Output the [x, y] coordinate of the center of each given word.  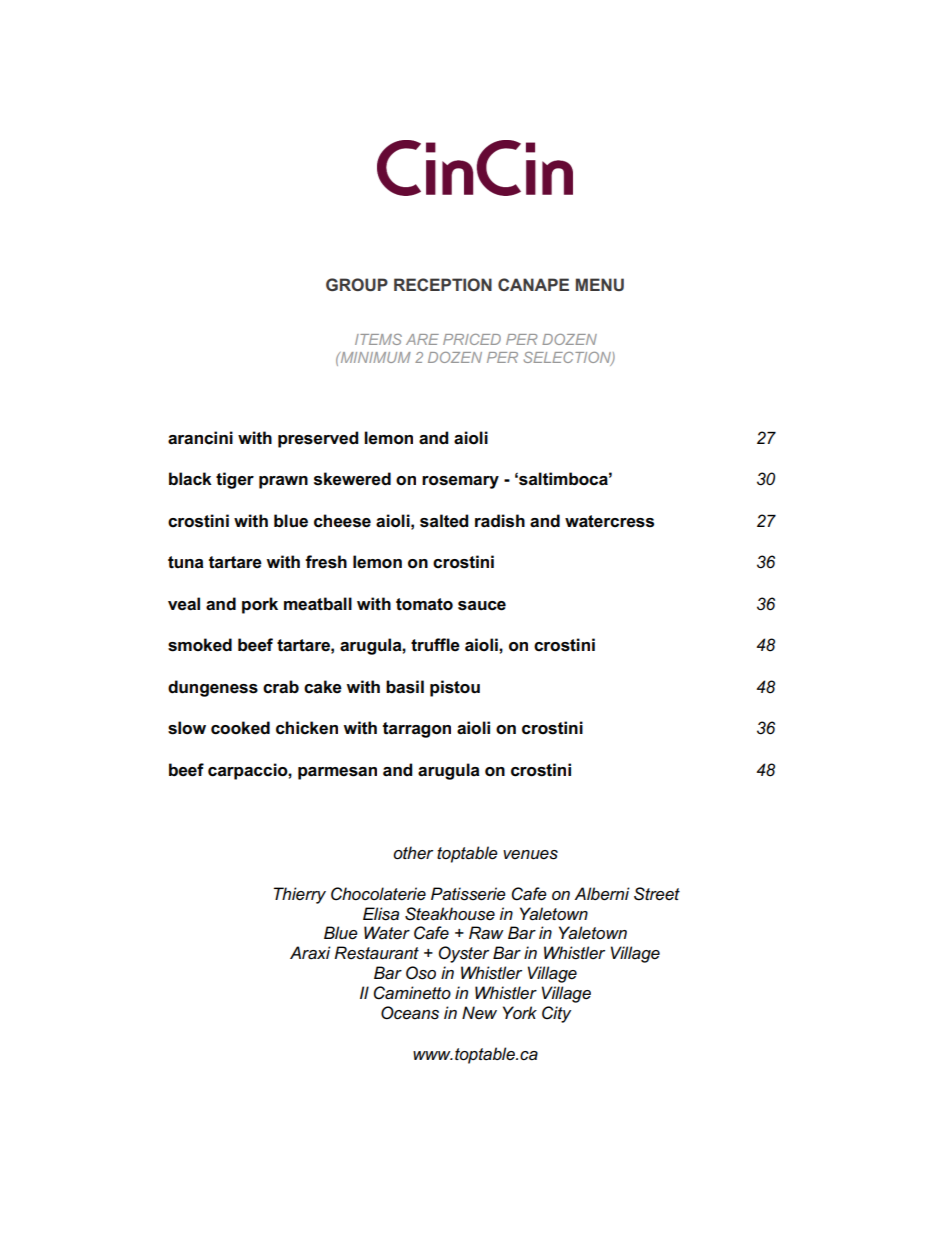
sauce [482, 606]
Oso [421, 973]
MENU [600, 284]
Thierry [300, 895]
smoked [200, 645]
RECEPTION [443, 284]
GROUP [357, 284]
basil [405, 687]
